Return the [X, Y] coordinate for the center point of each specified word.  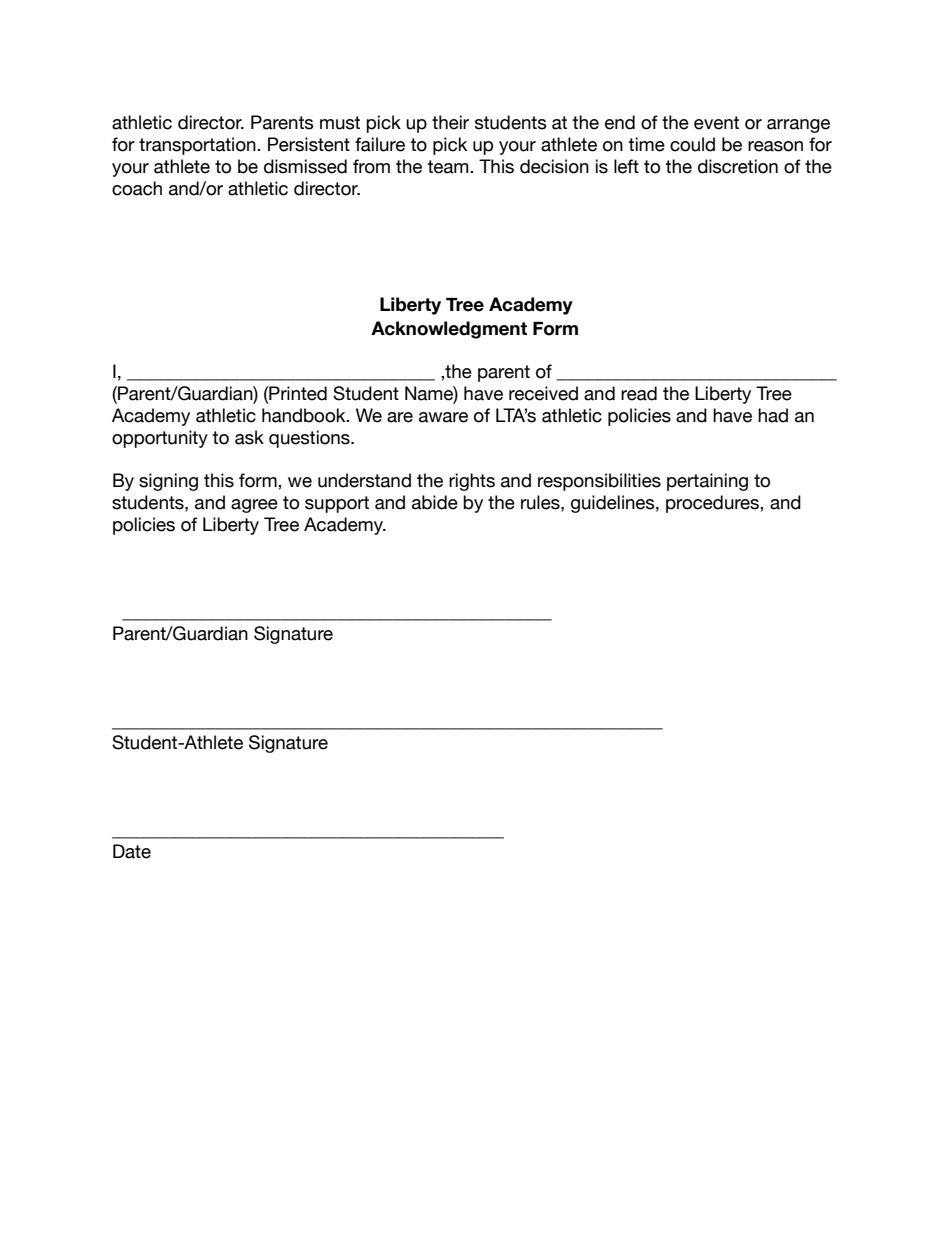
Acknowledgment [449, 330]
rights [472, 482]
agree [254, 506]
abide [435, 502]
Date [132, 851]
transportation [198, 146]
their [450, 122]
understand [364, 480]
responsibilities [599, 482]
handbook [305, 415]
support [337, 504]
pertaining [707, 482]
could [692, 144]
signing [168, 482]
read [639, 393]
